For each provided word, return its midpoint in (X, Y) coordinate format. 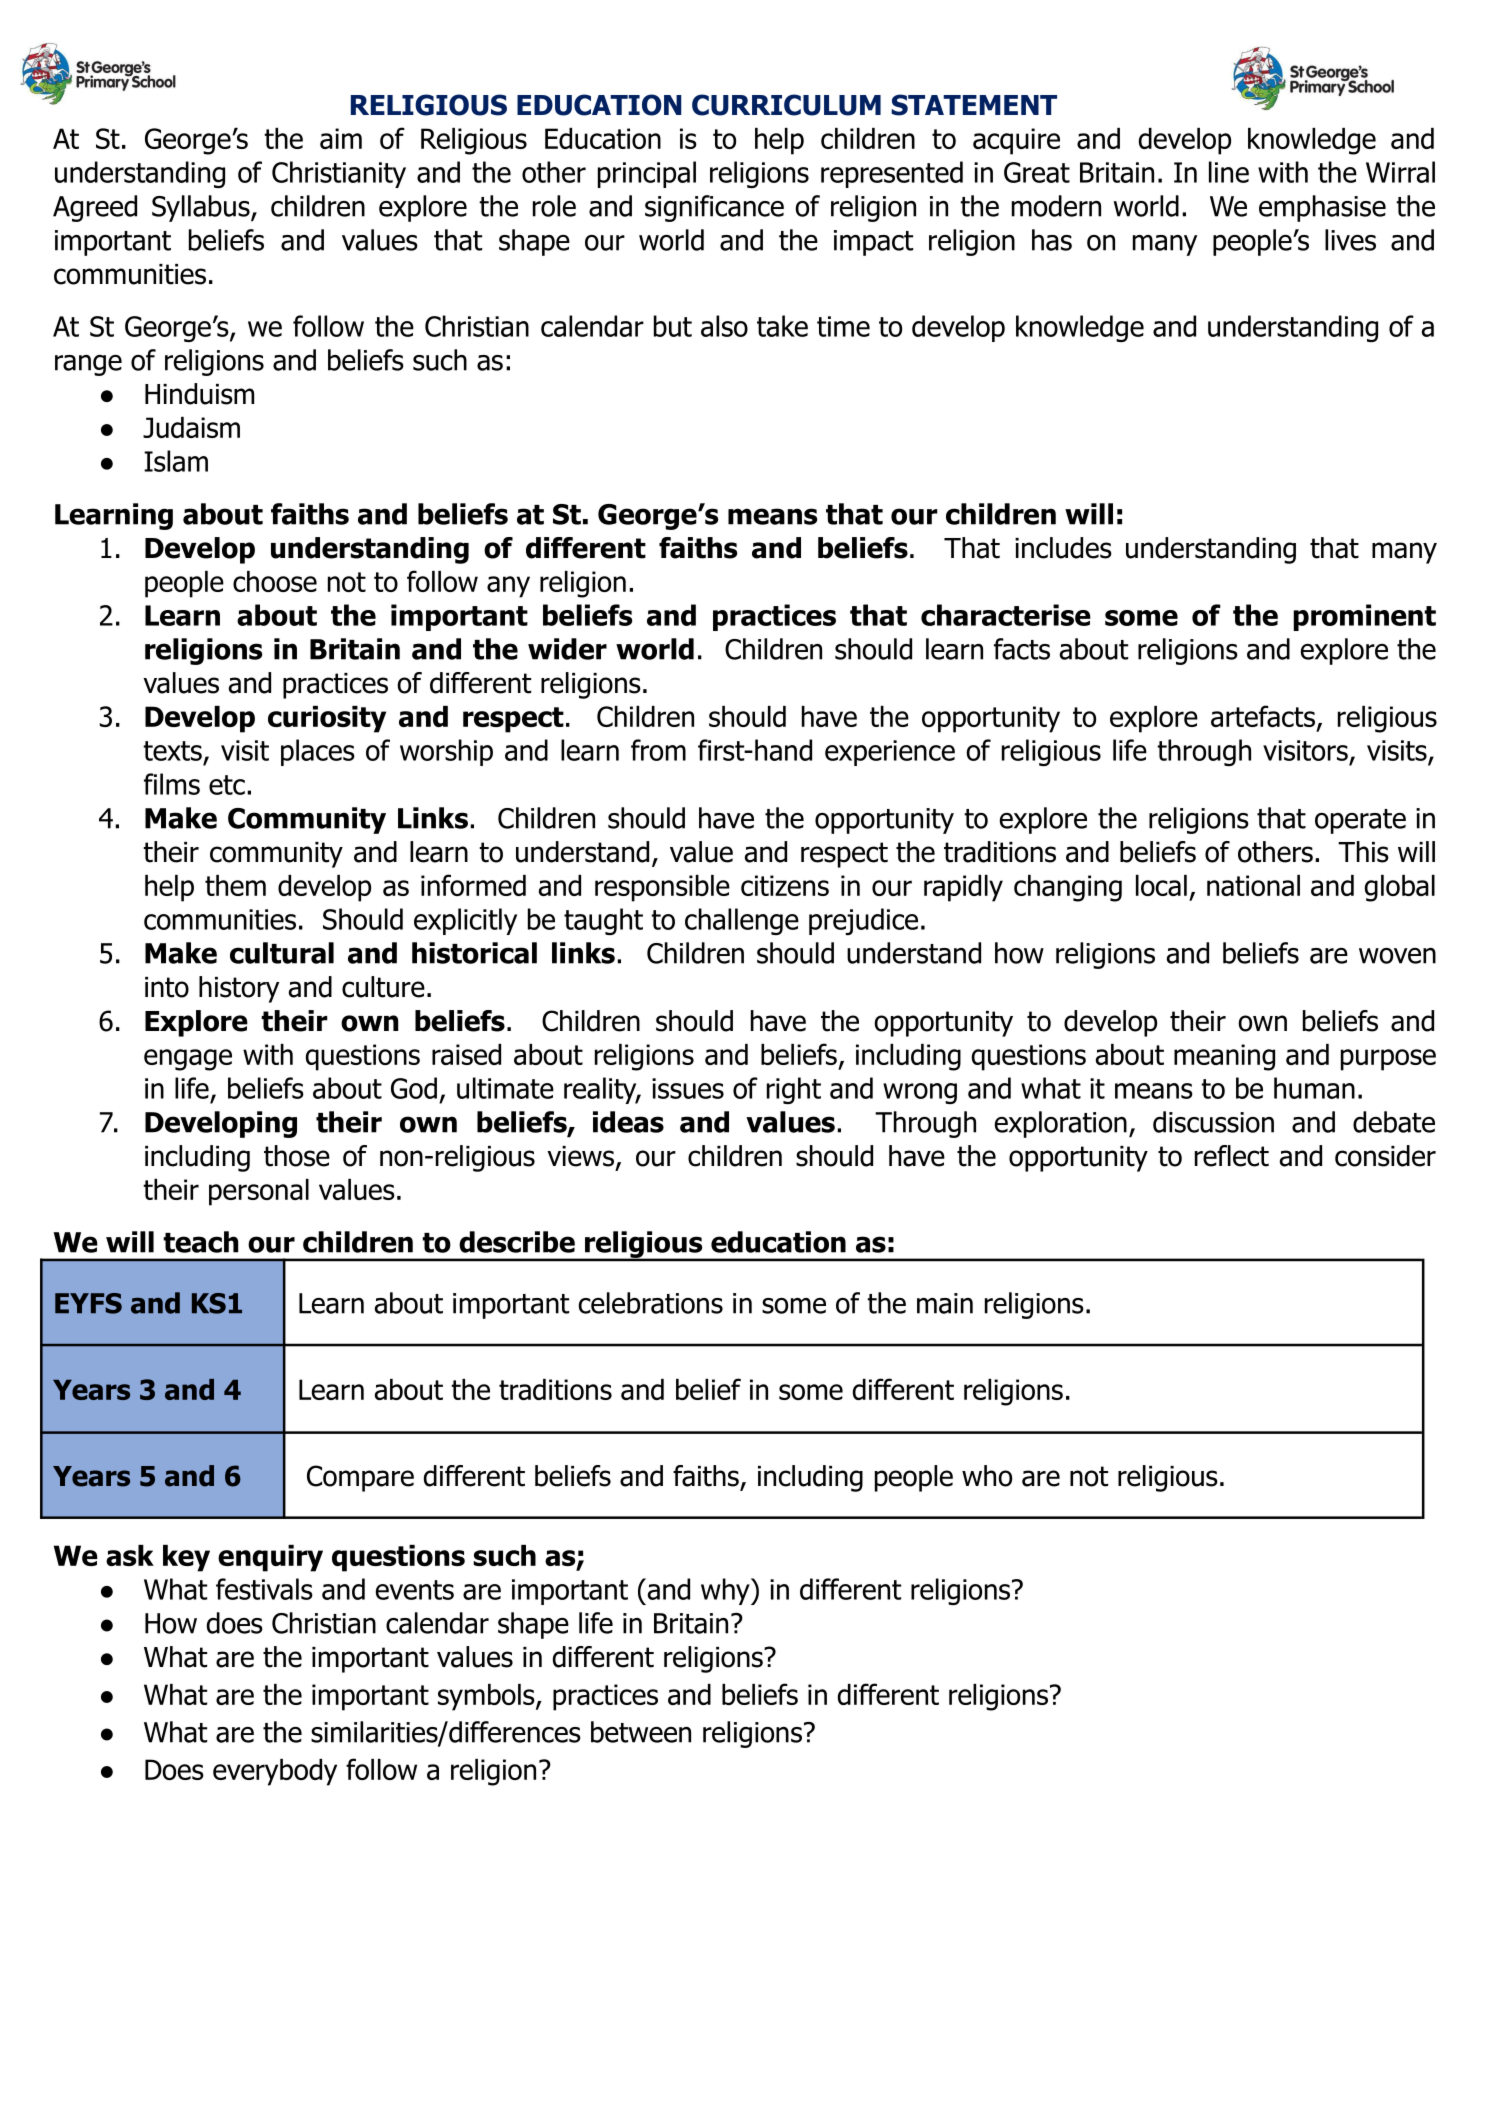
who (987, 1476)
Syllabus (202, 208)
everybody (275, 1772)
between (641, 1732)
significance (714, 208)
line (1229, 172)
